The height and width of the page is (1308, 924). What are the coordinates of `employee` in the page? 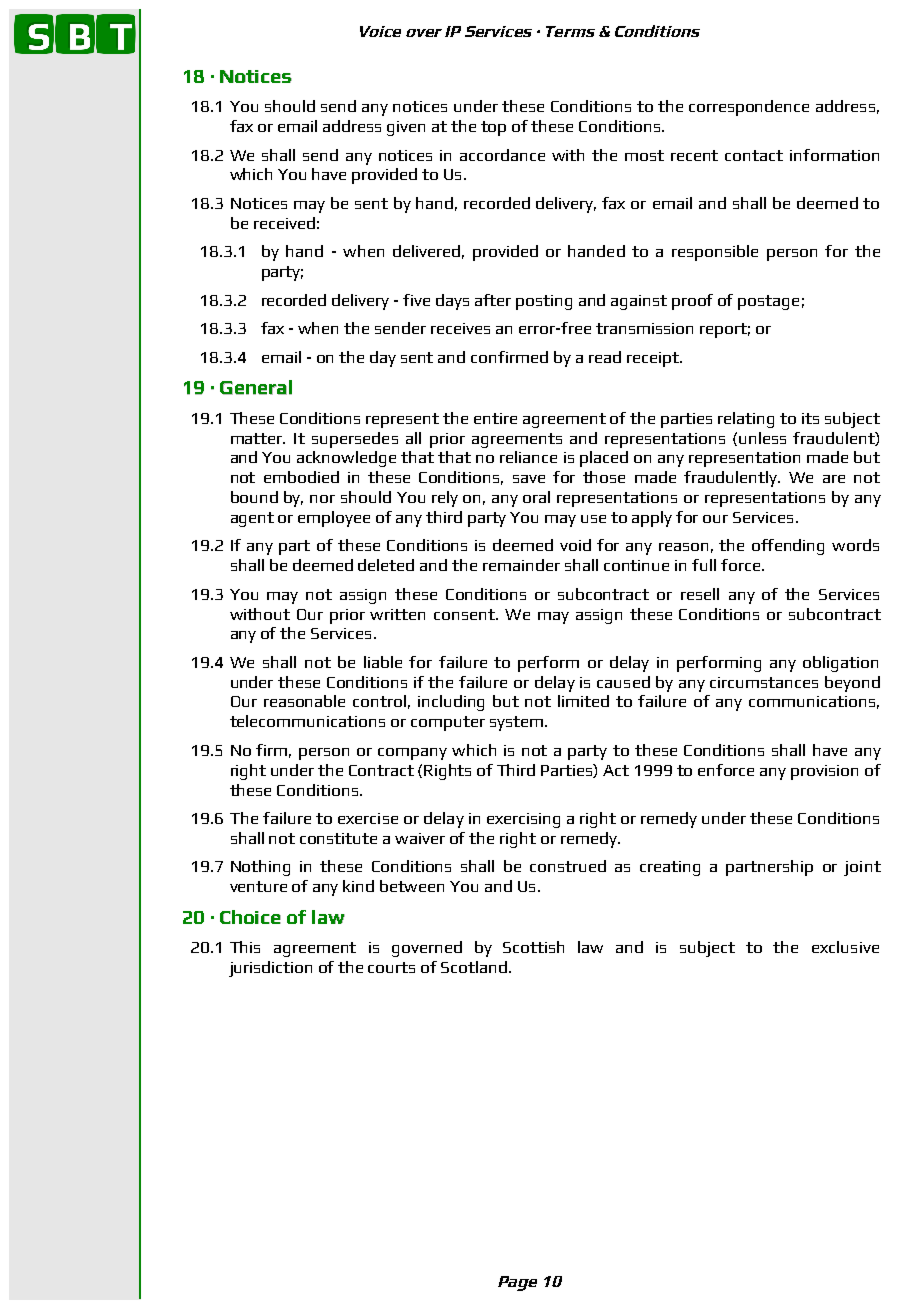 It's located at (334, 519).
